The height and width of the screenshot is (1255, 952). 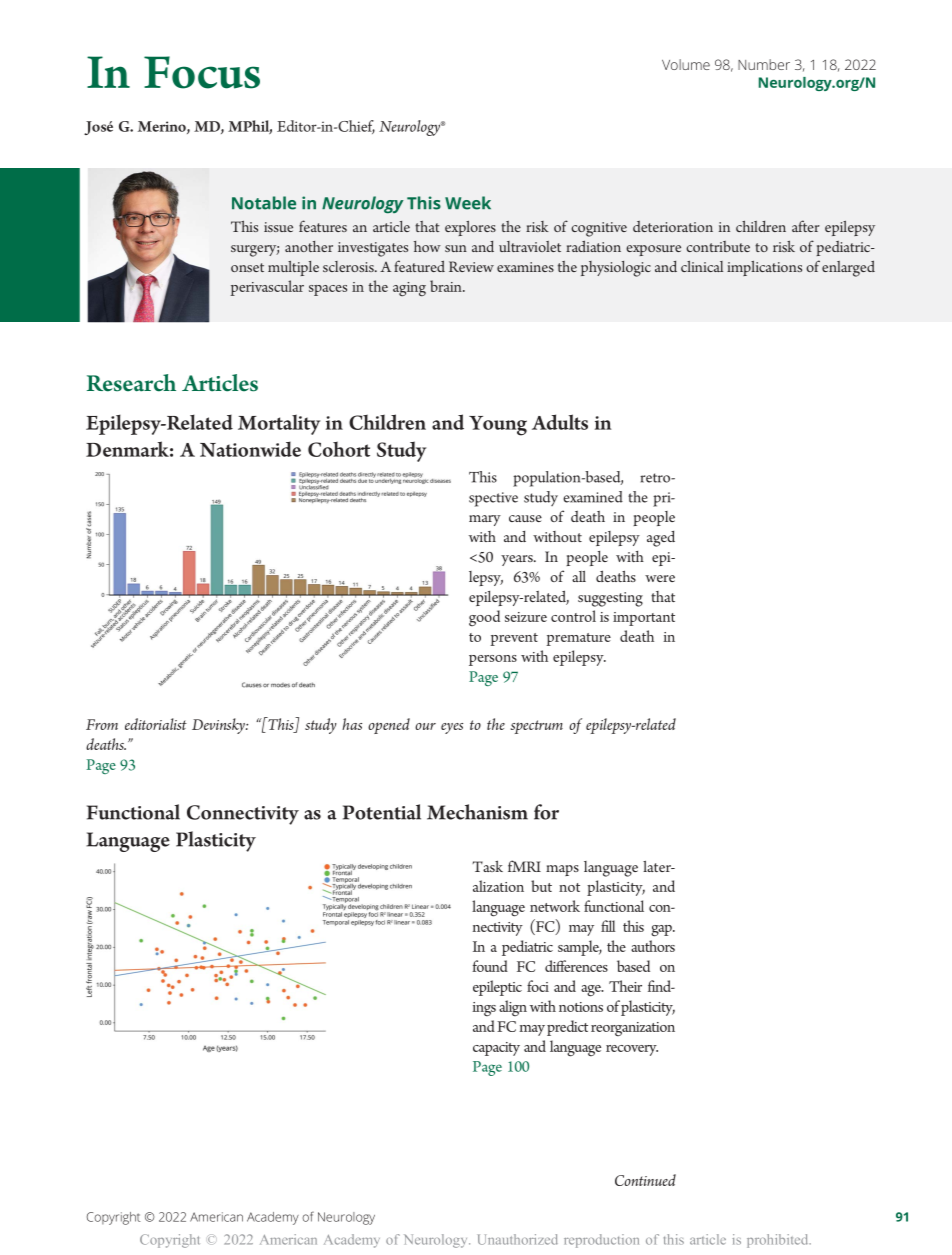 I want to click on Week, so click(x=468, y=203).
